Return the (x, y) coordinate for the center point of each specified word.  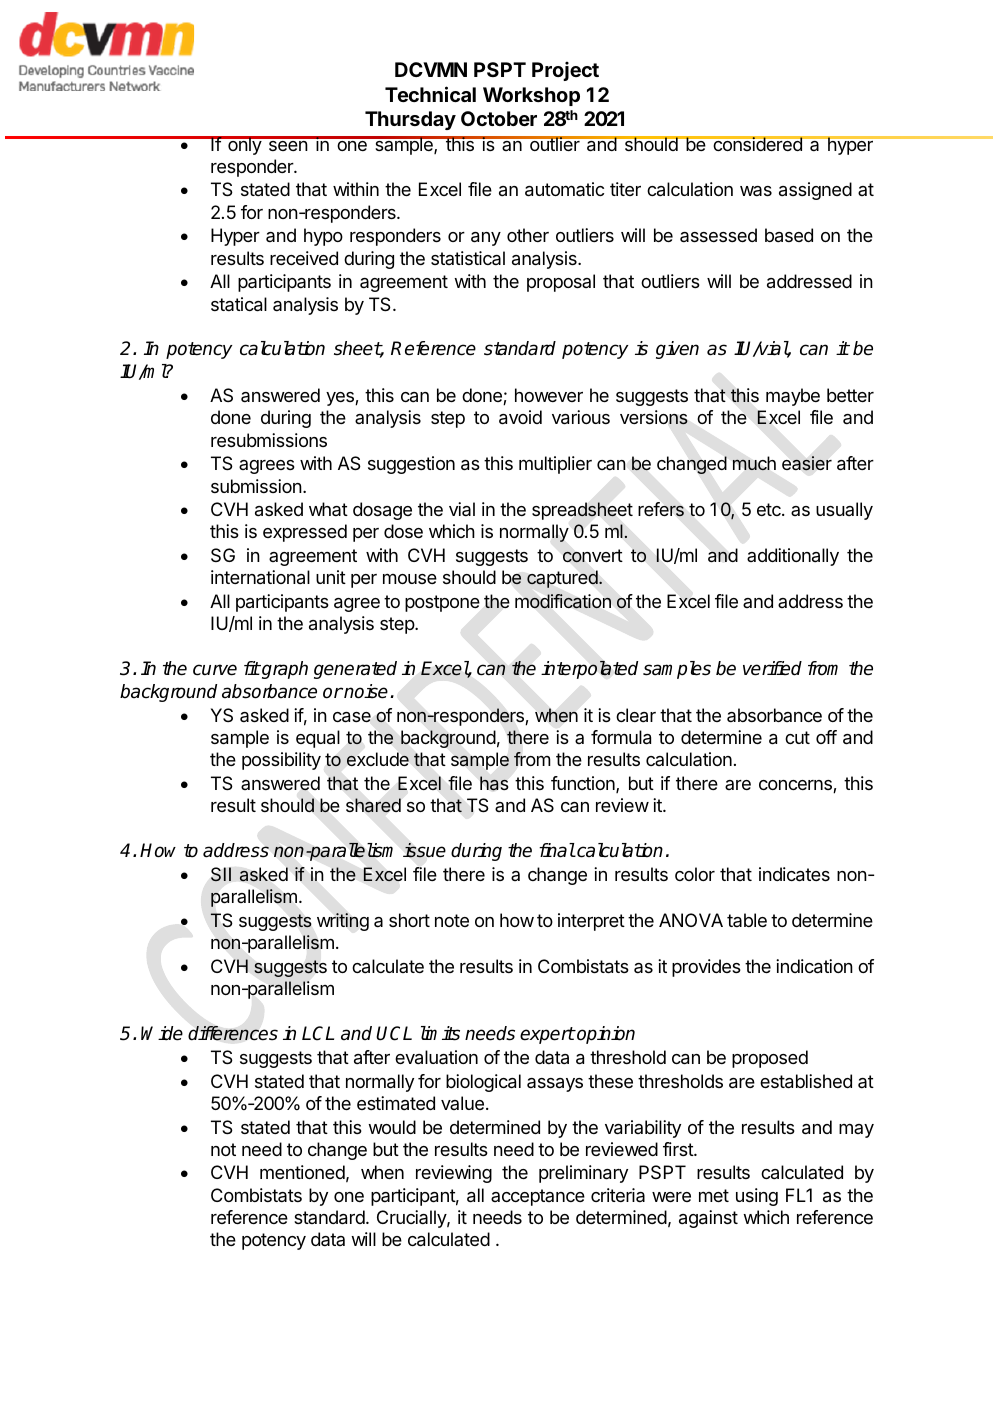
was (756, 191)
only (244, 145)
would (392, 1127)
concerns (796, 786)
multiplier (555, 465)
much (754, 463)
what (328, 509)
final (557, 850)
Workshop (531, 96)
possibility (281, 761)
